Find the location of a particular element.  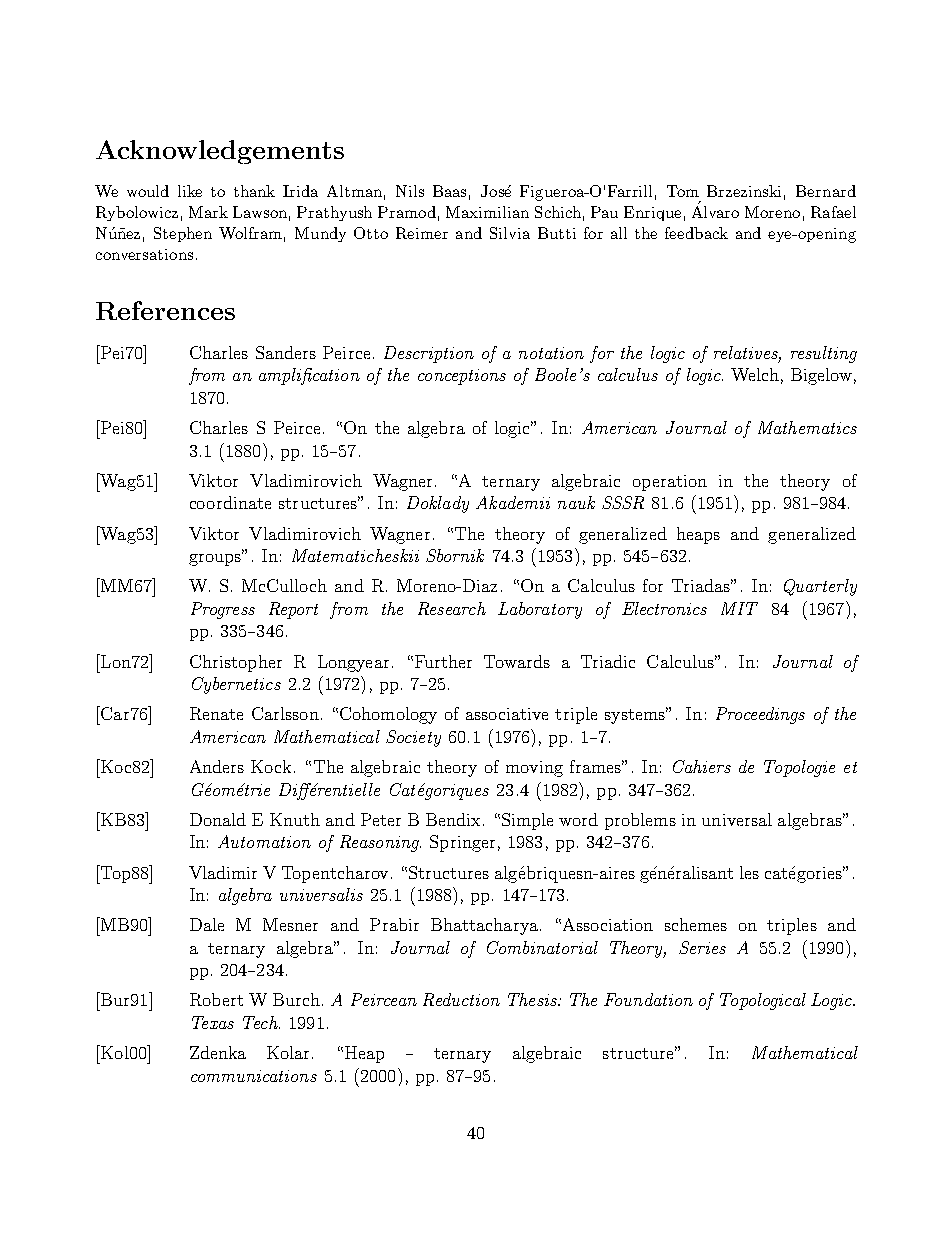

Maximilian is located at coordinates (487, 212).
